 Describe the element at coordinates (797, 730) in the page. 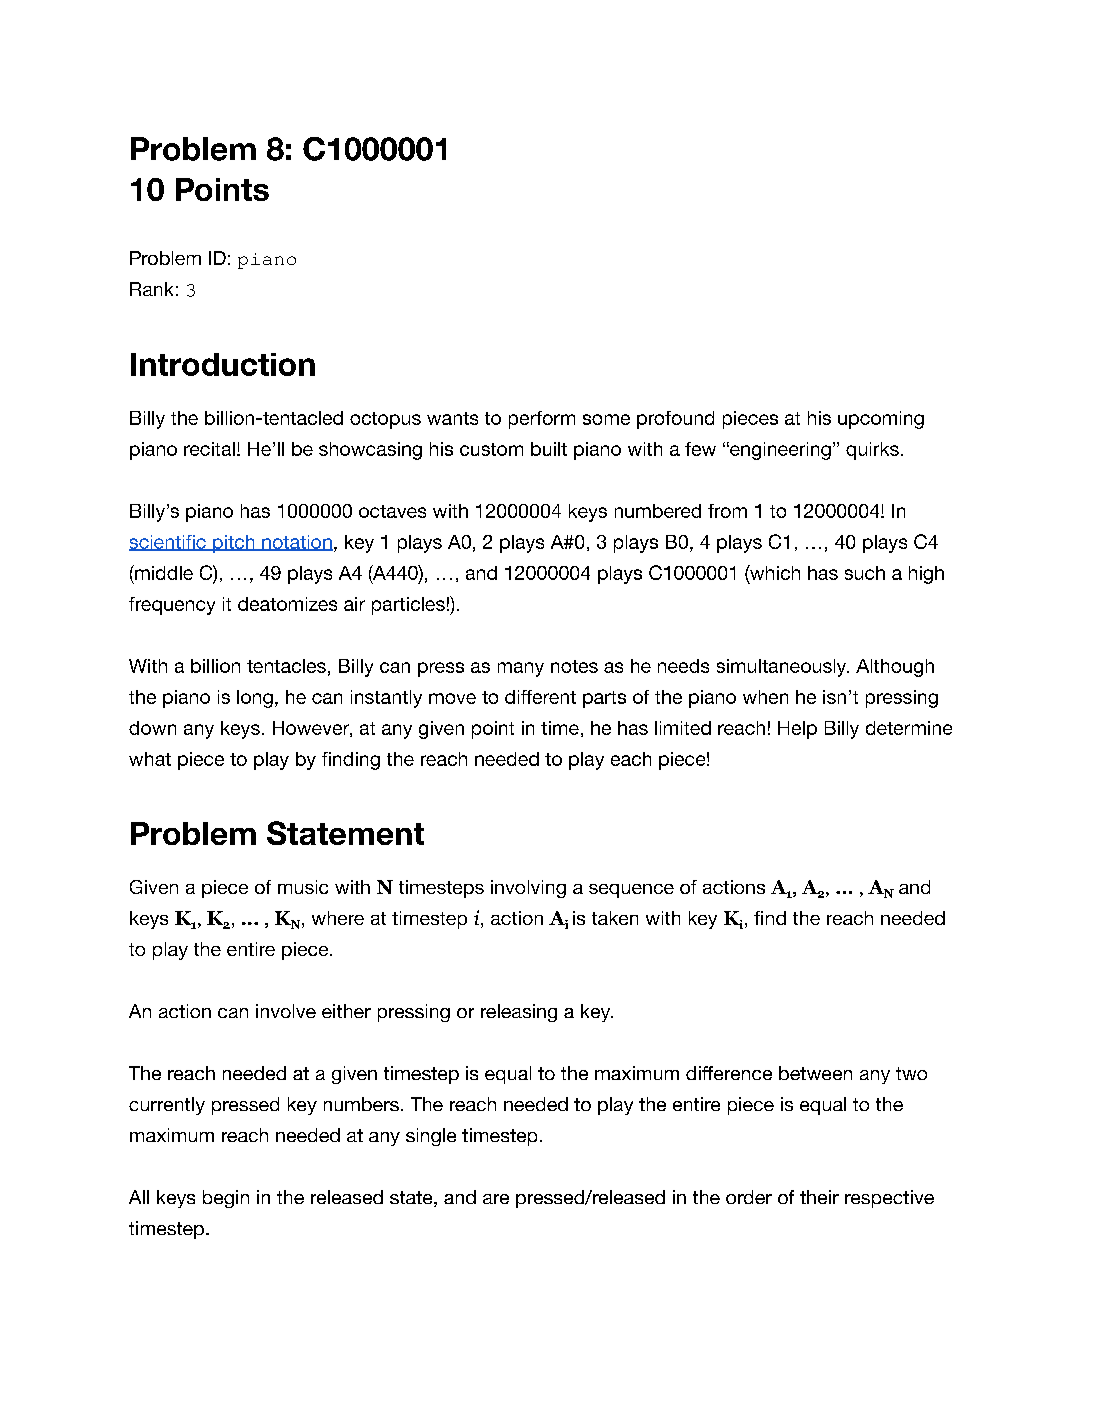

I see `Help` at that location.
